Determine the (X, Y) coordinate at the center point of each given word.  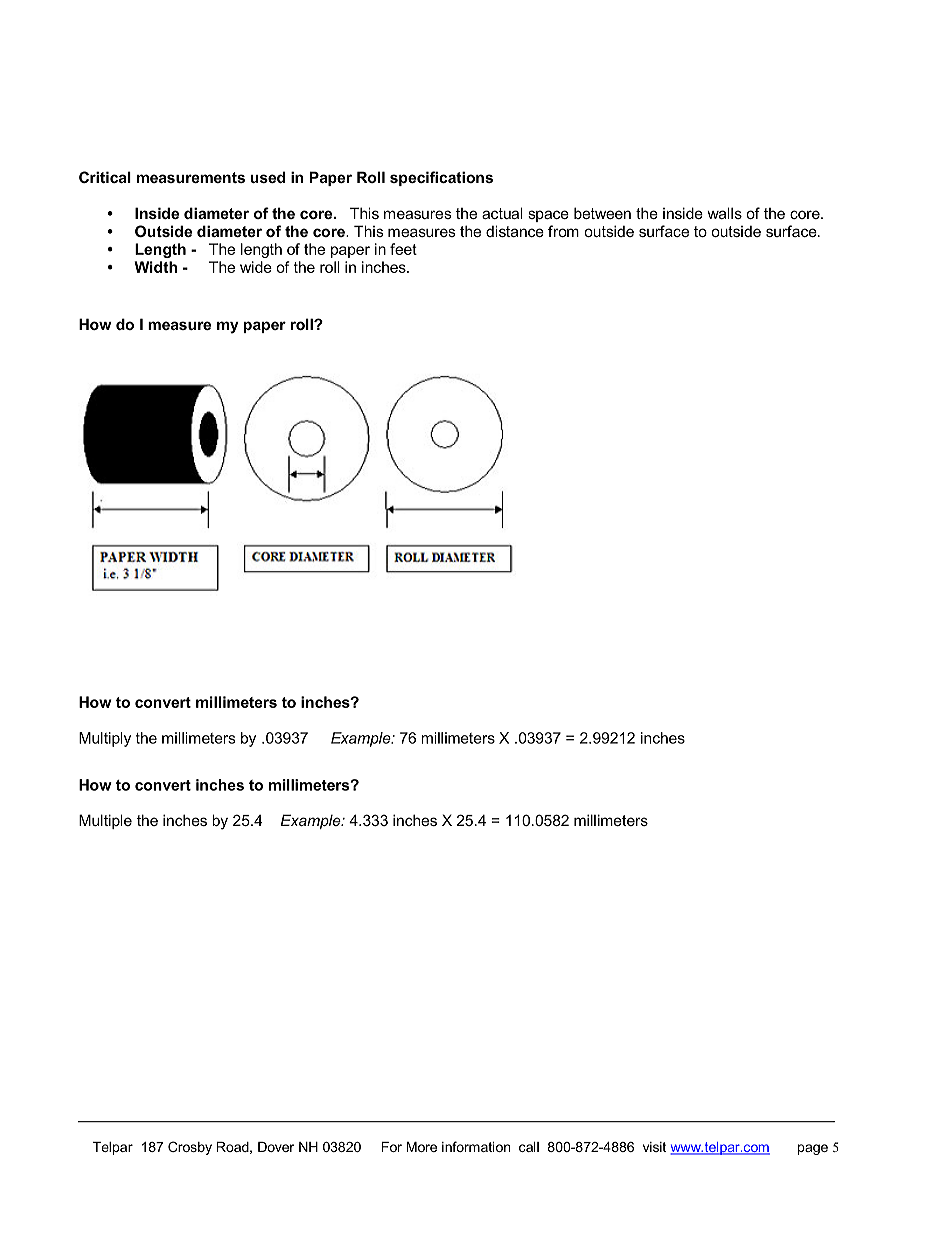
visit (654, 1147)
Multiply (105, 739)
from (563, 231)
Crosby (190, 1148)
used (268, 177)
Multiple (105, 821)
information (476, 1146)
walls (724, 213)
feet (403, 249)
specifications (441, 178)
